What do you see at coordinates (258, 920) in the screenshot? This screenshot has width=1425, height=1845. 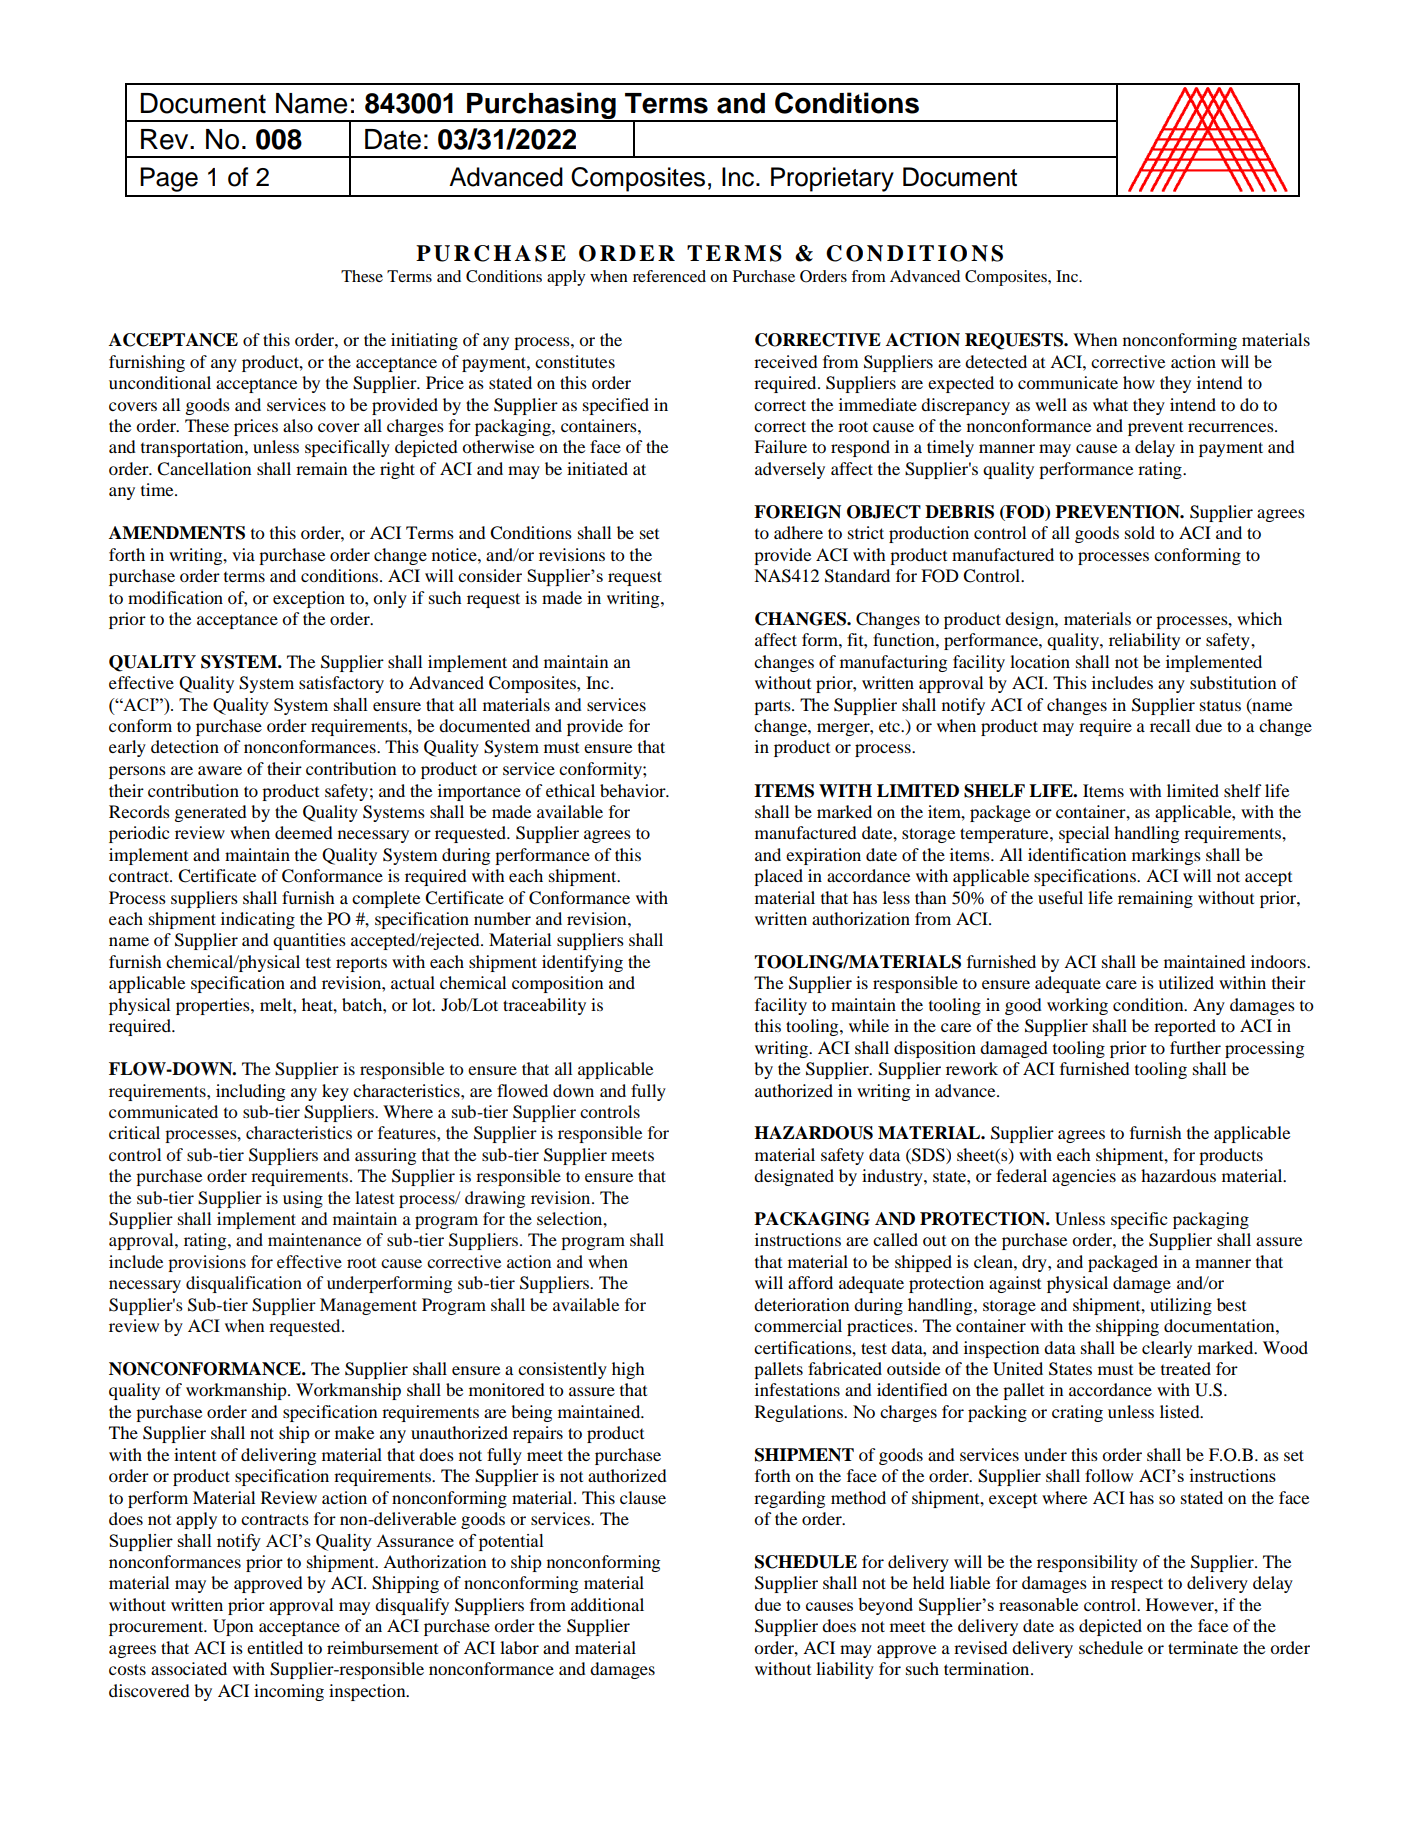 I see `indicating` at bounding box center [258, 920].
